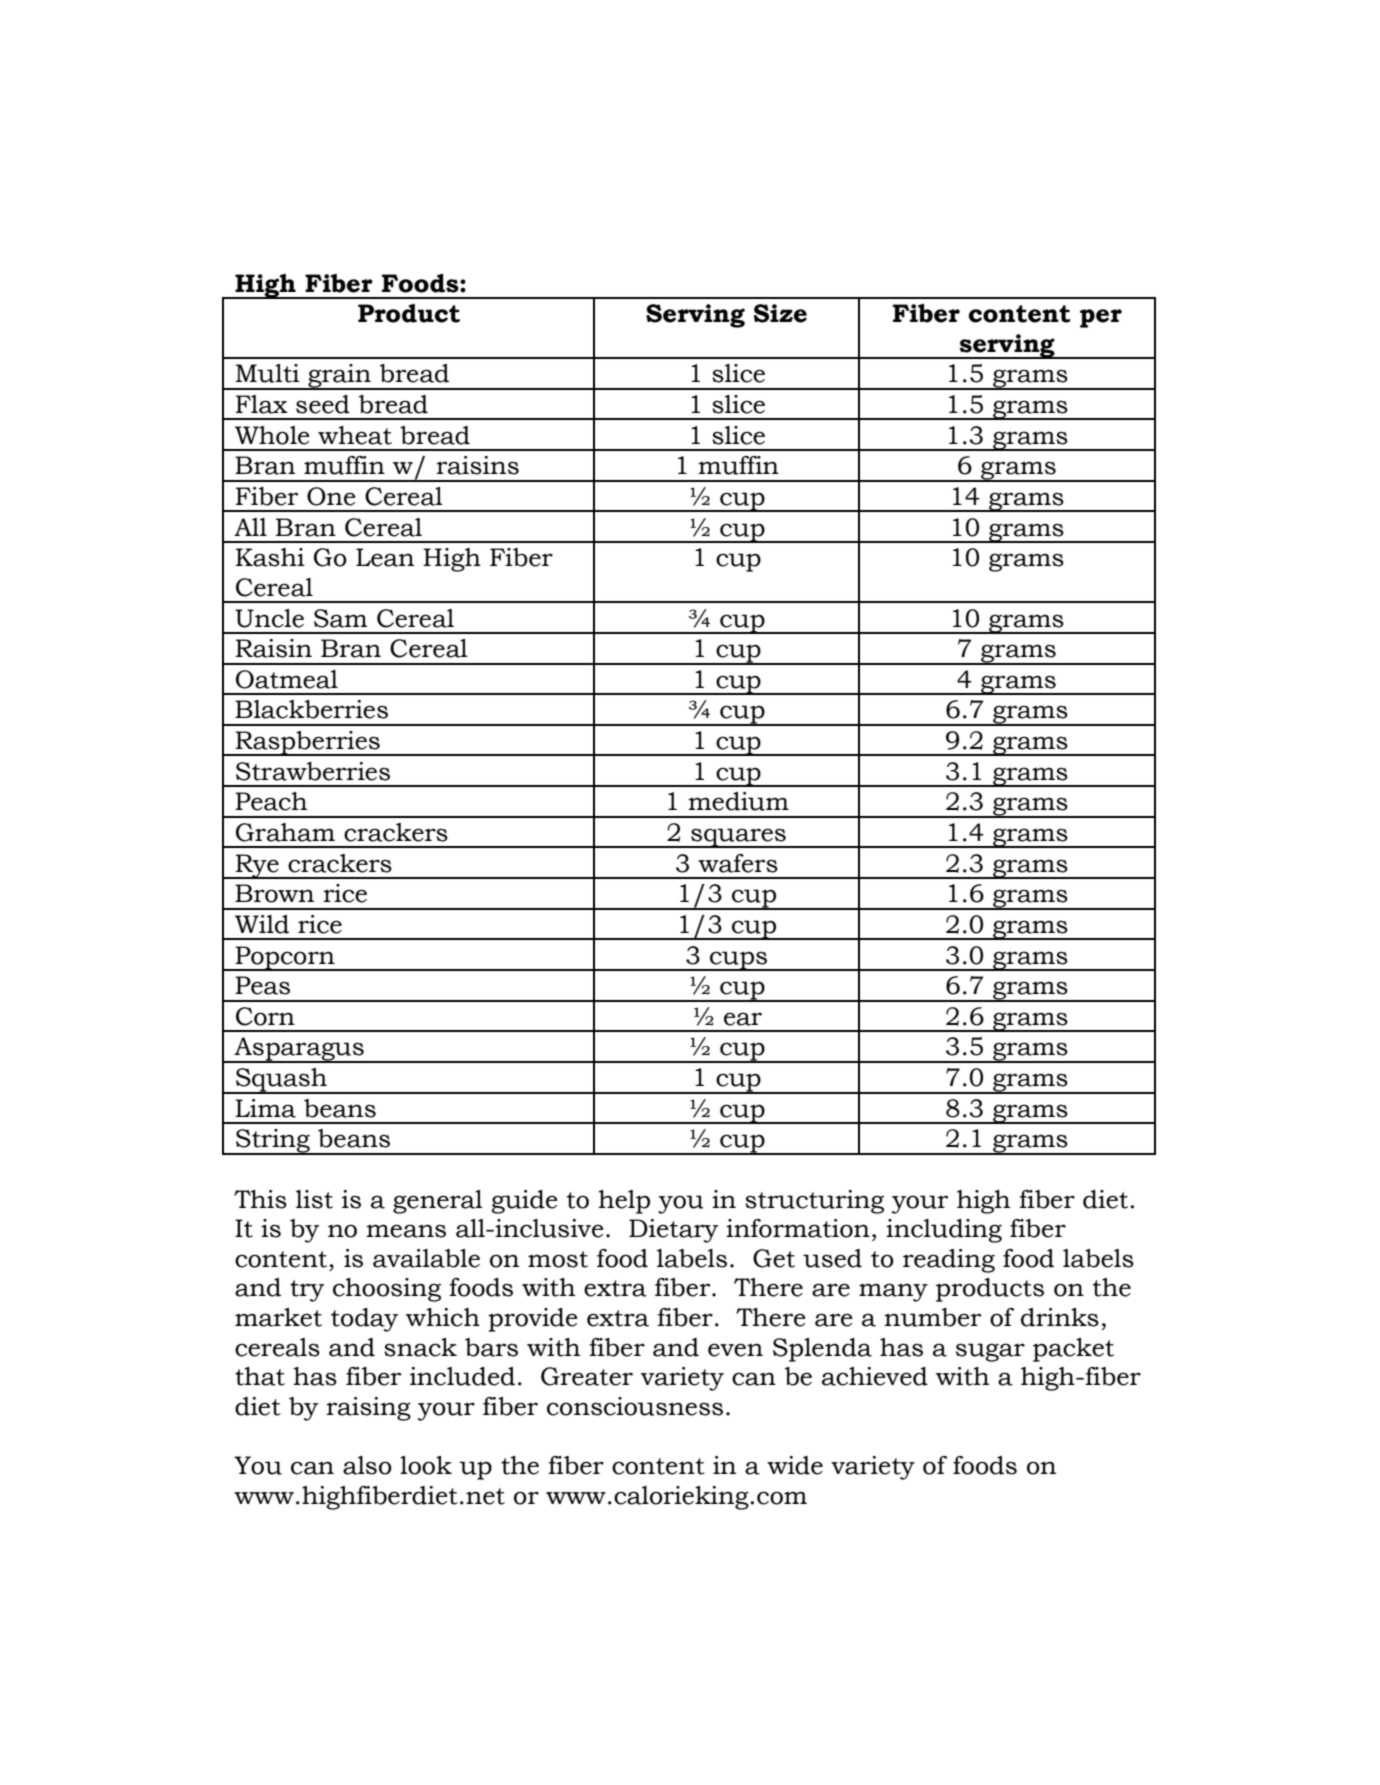  What do you see at coordinates (780, 313) in the image?
I see `Size` at bounding box center [780, 313].
